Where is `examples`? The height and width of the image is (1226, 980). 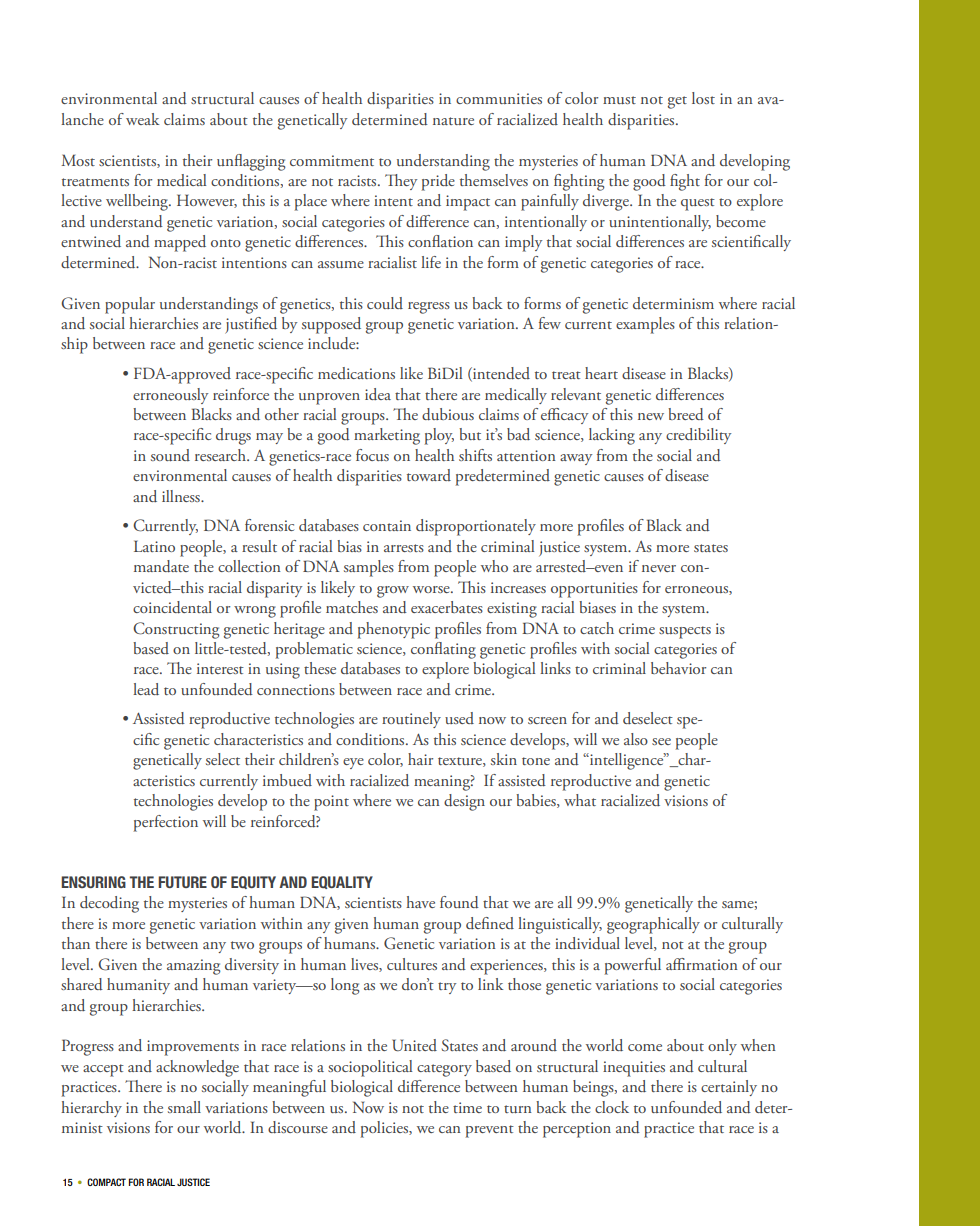
examples is located at coordinates (645, 325).
